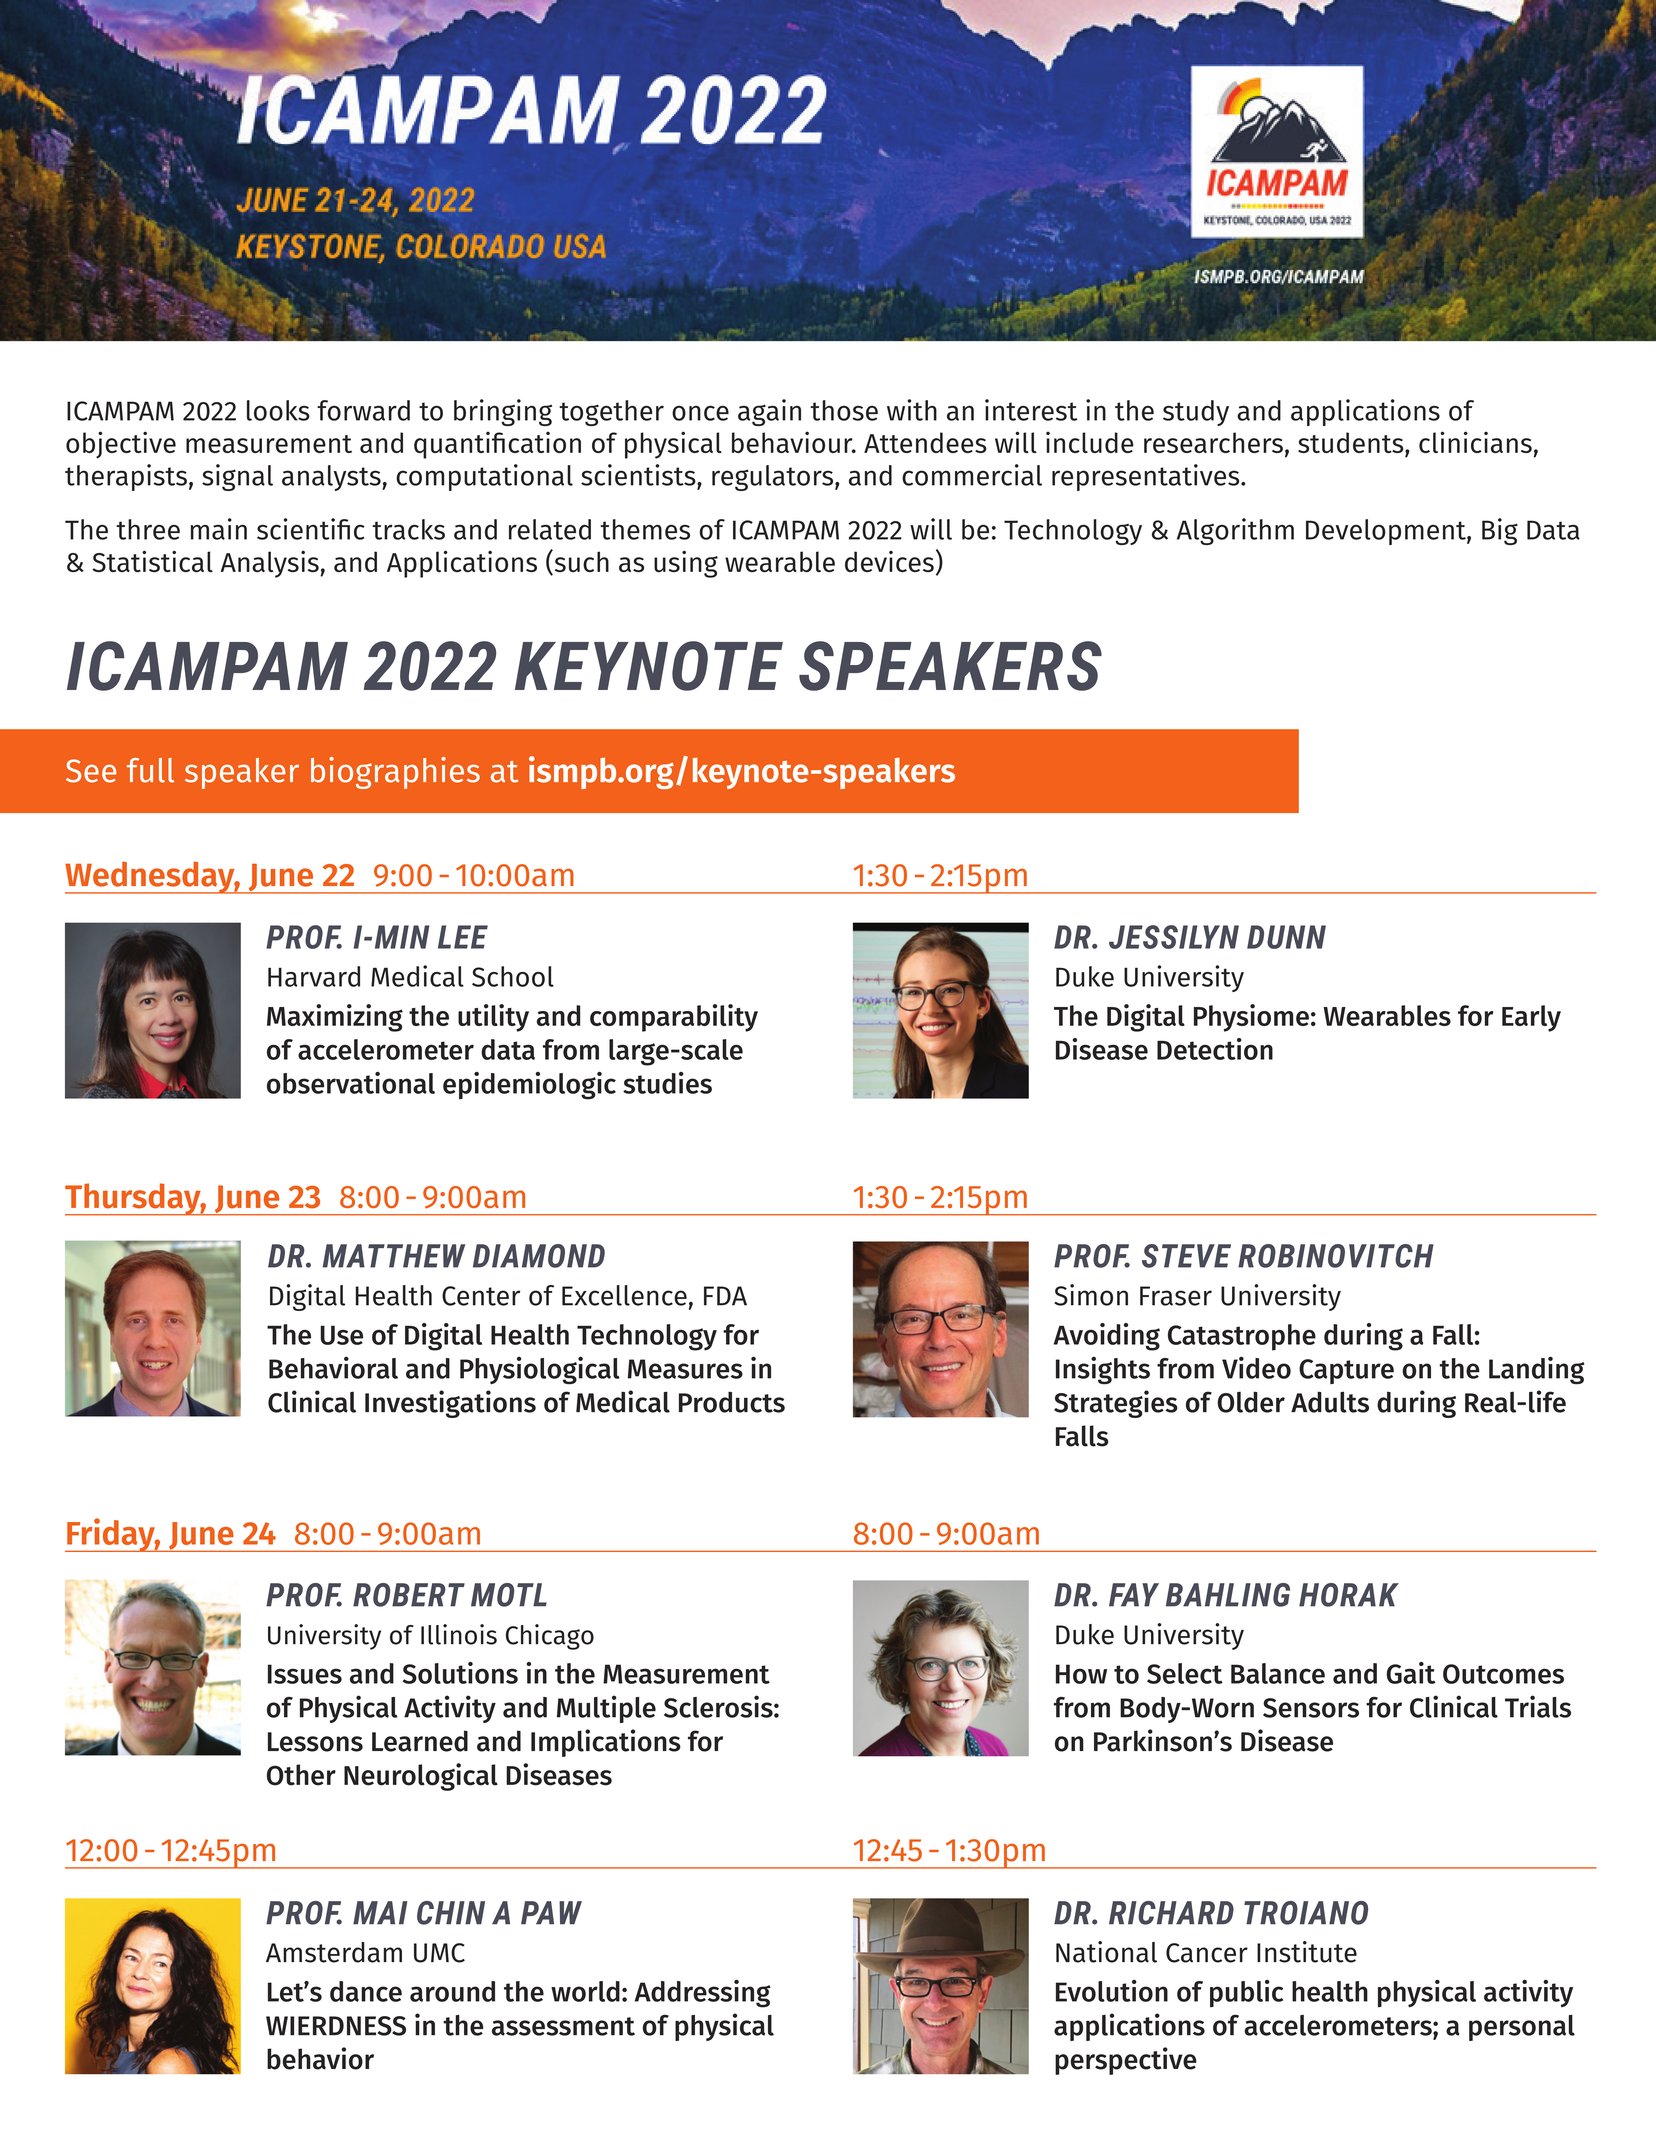  I want to click on behaviour, so click(793, 442).
